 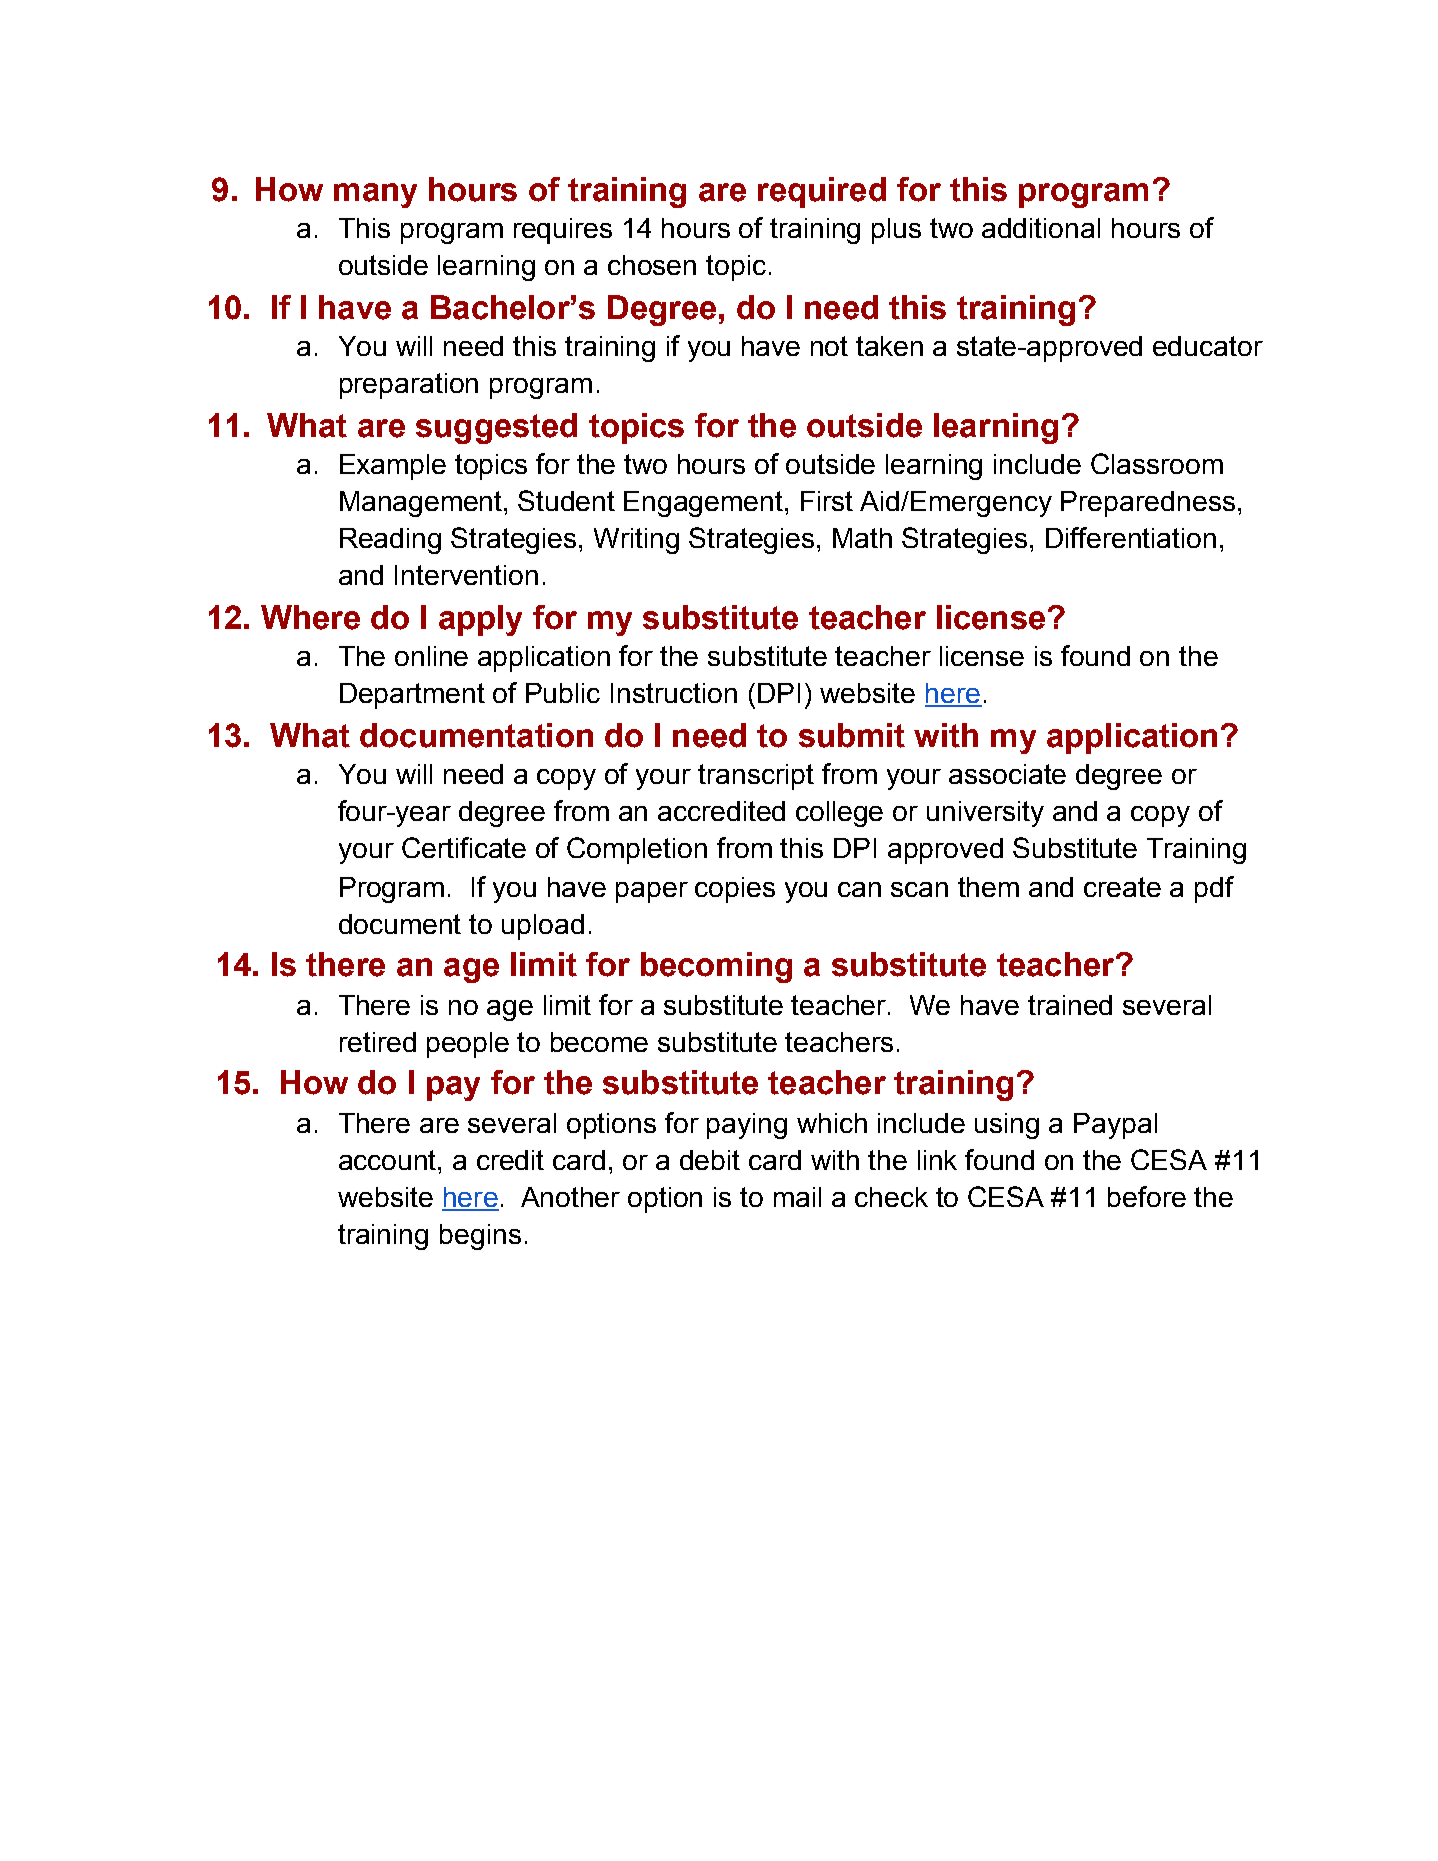 I want to click on begins, so click(x=480, y=1237).
